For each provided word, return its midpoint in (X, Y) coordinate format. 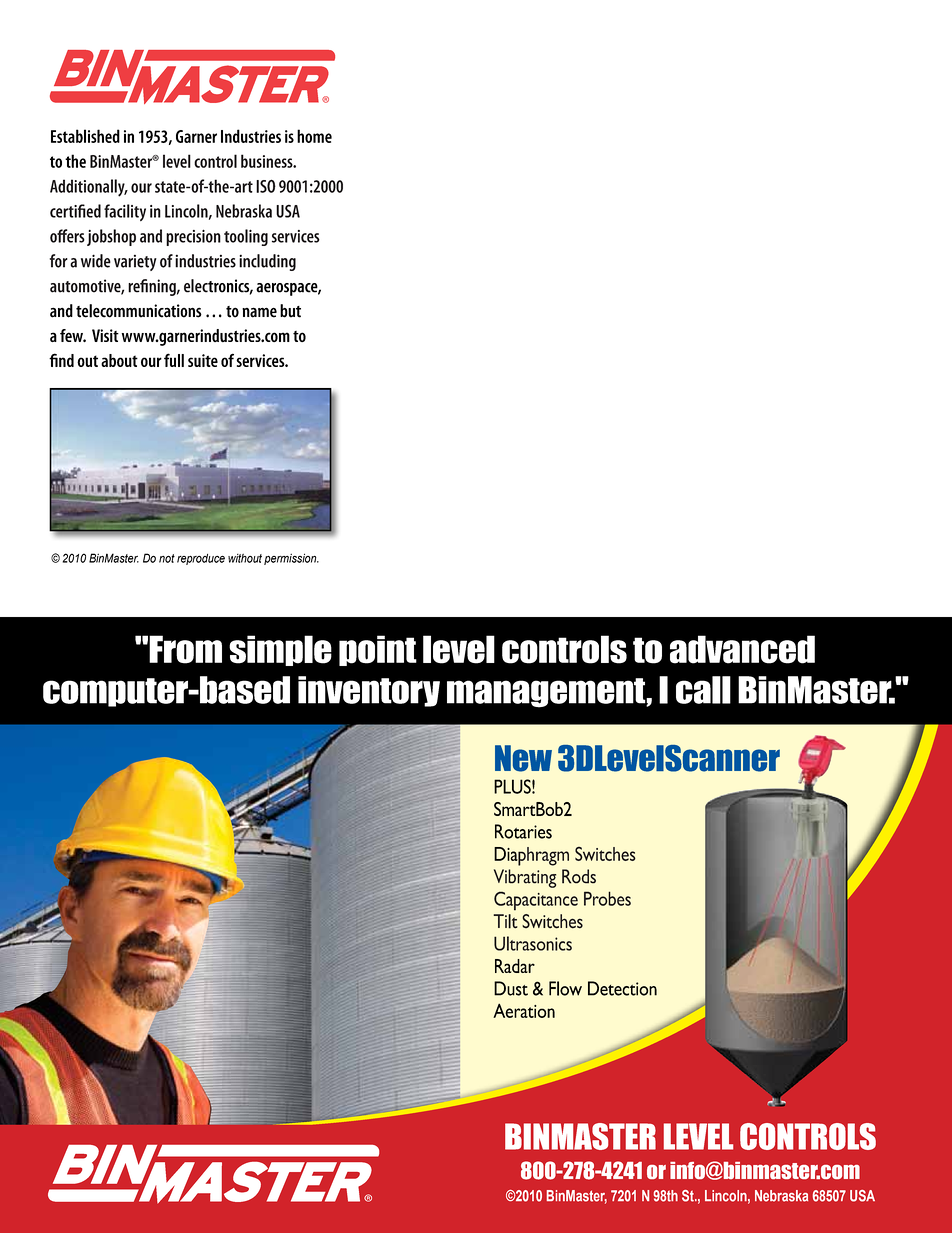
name (259, 312)
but (290, 311)
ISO (266, 186)
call (703, 690)
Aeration (524, 1010)
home (314, 136)
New (523, 758)
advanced (742, 649)
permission (291, 559)
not (167, 558)
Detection (622, 988)
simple (280, 650)
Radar (515, 966)
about (119, 360)
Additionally (88, 188)
